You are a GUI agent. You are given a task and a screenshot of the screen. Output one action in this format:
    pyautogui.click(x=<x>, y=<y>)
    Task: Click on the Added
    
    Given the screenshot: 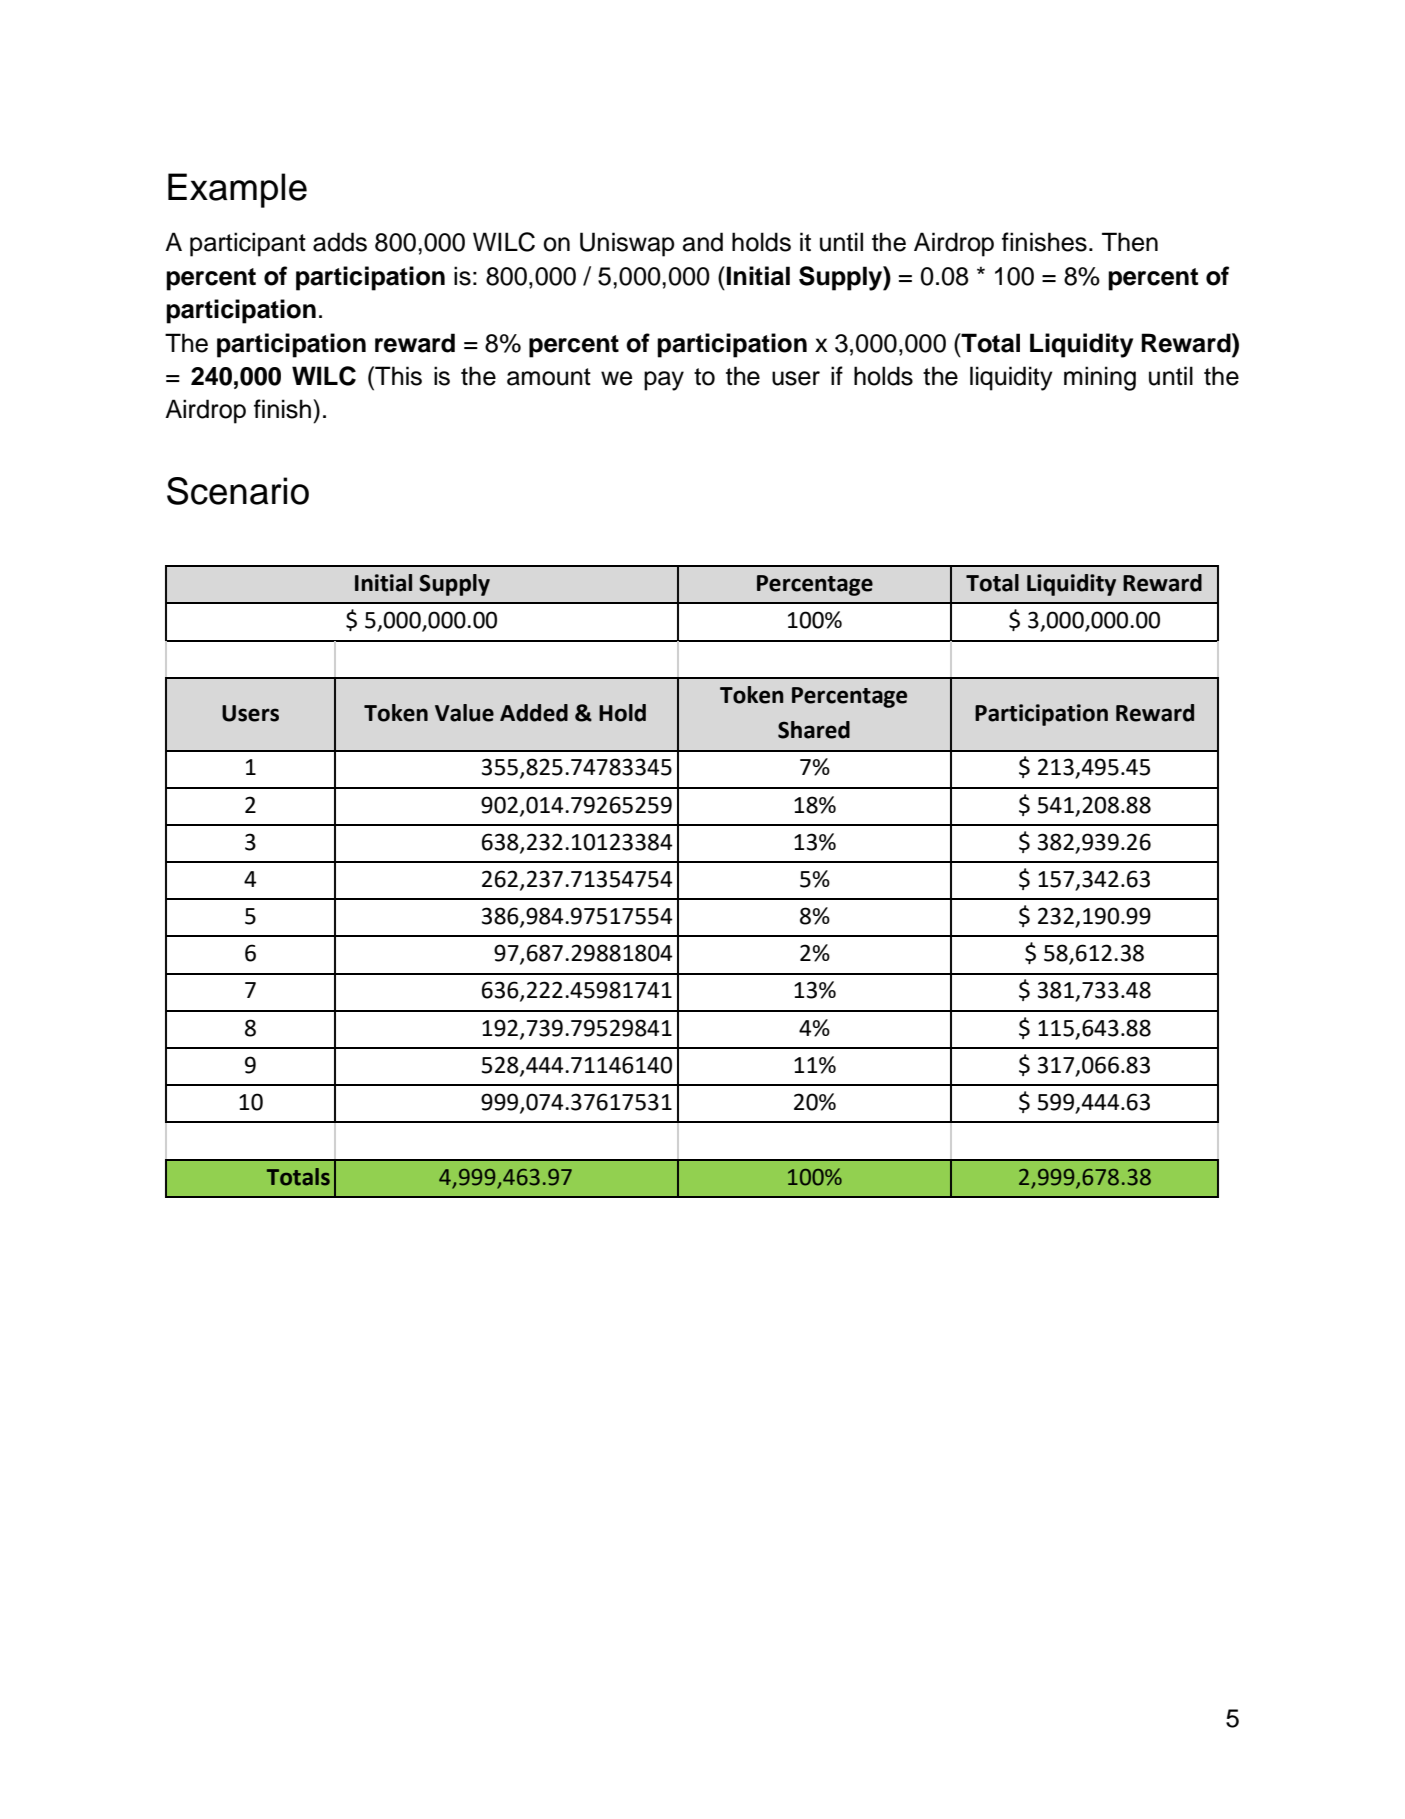 What is the action you would take?
    pyautogui.click(x=534, y=713)
